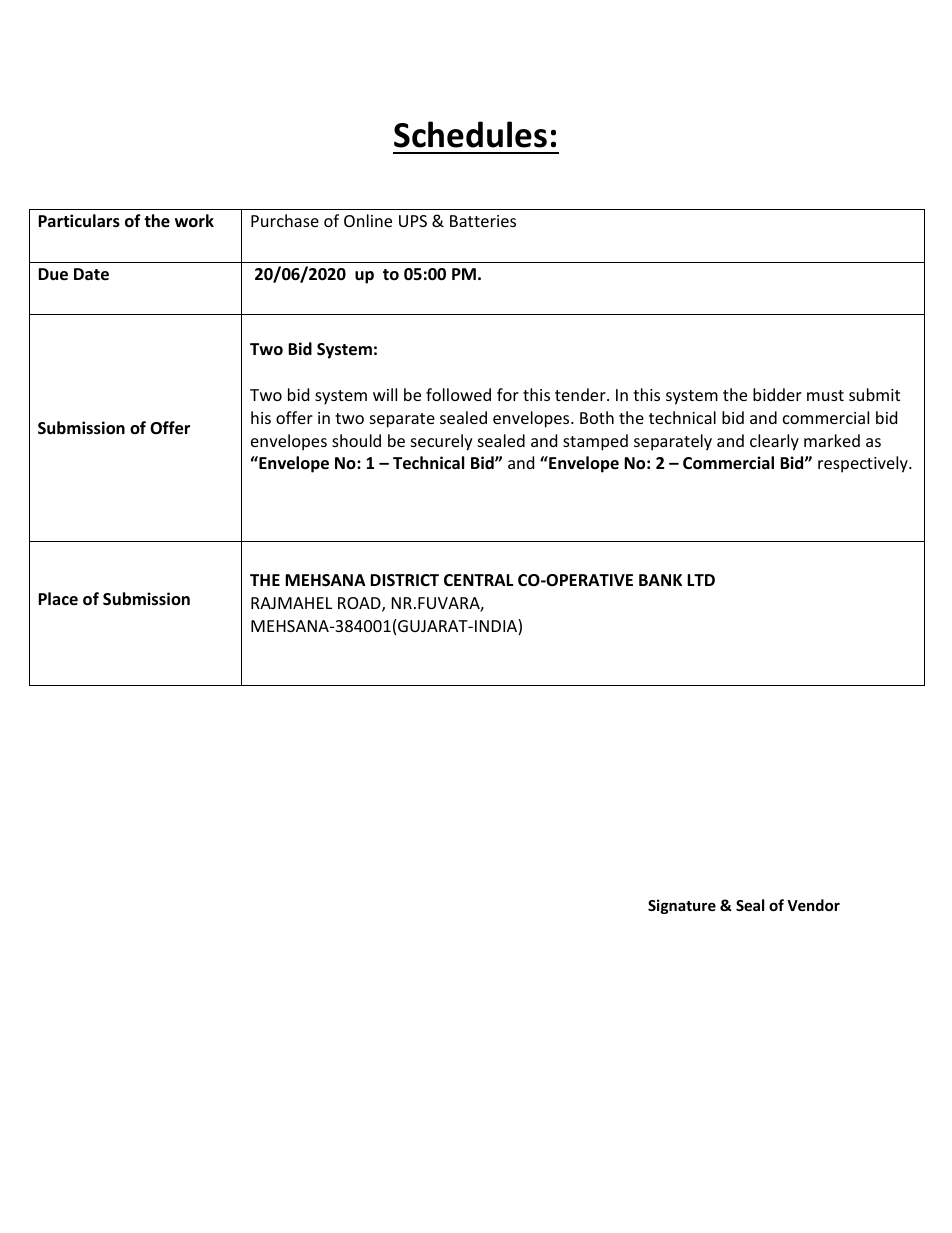  Describe the element at coordinates (470, 134) in the screenshot. I see `Schedules` at that location.
